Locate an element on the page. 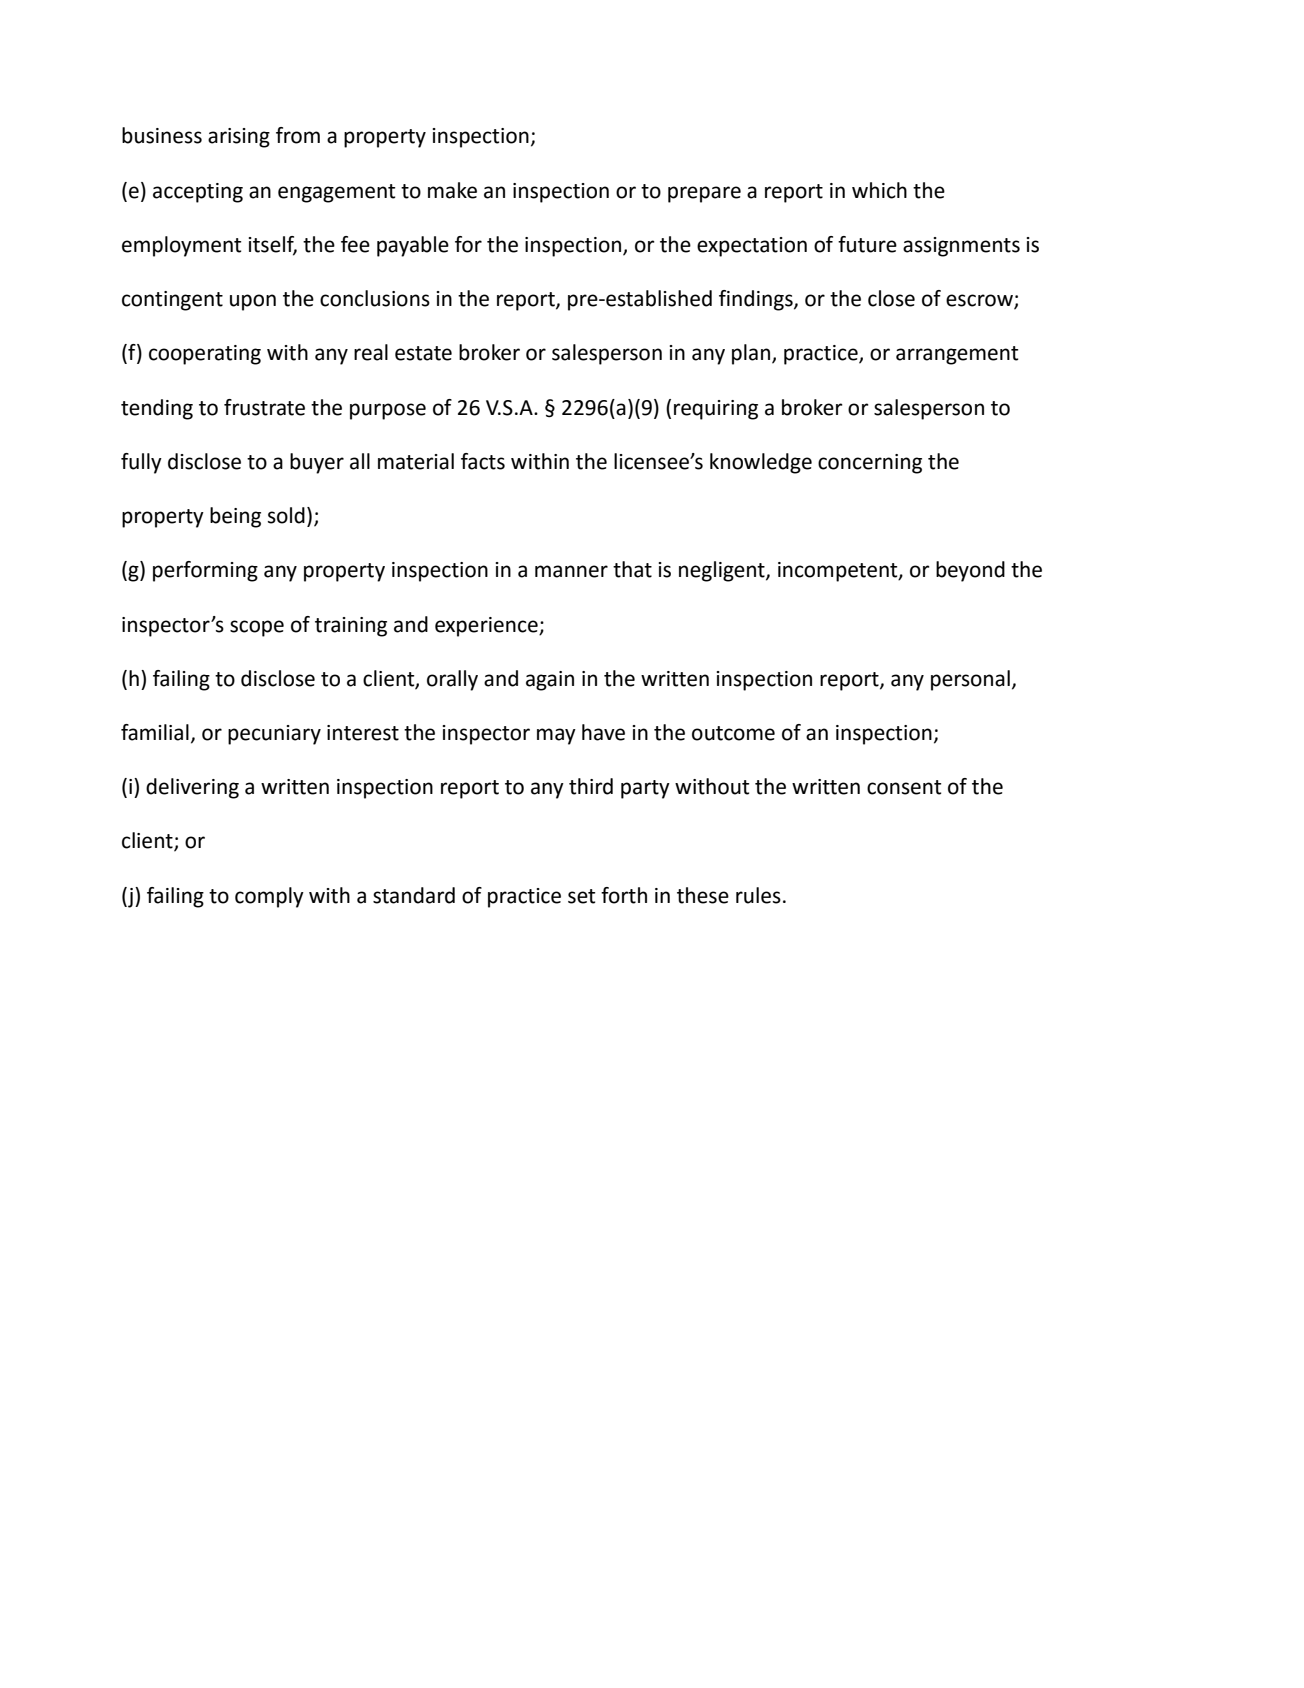 This page has height=1688, width=1304. rules is located at coordinates (758, 895).
